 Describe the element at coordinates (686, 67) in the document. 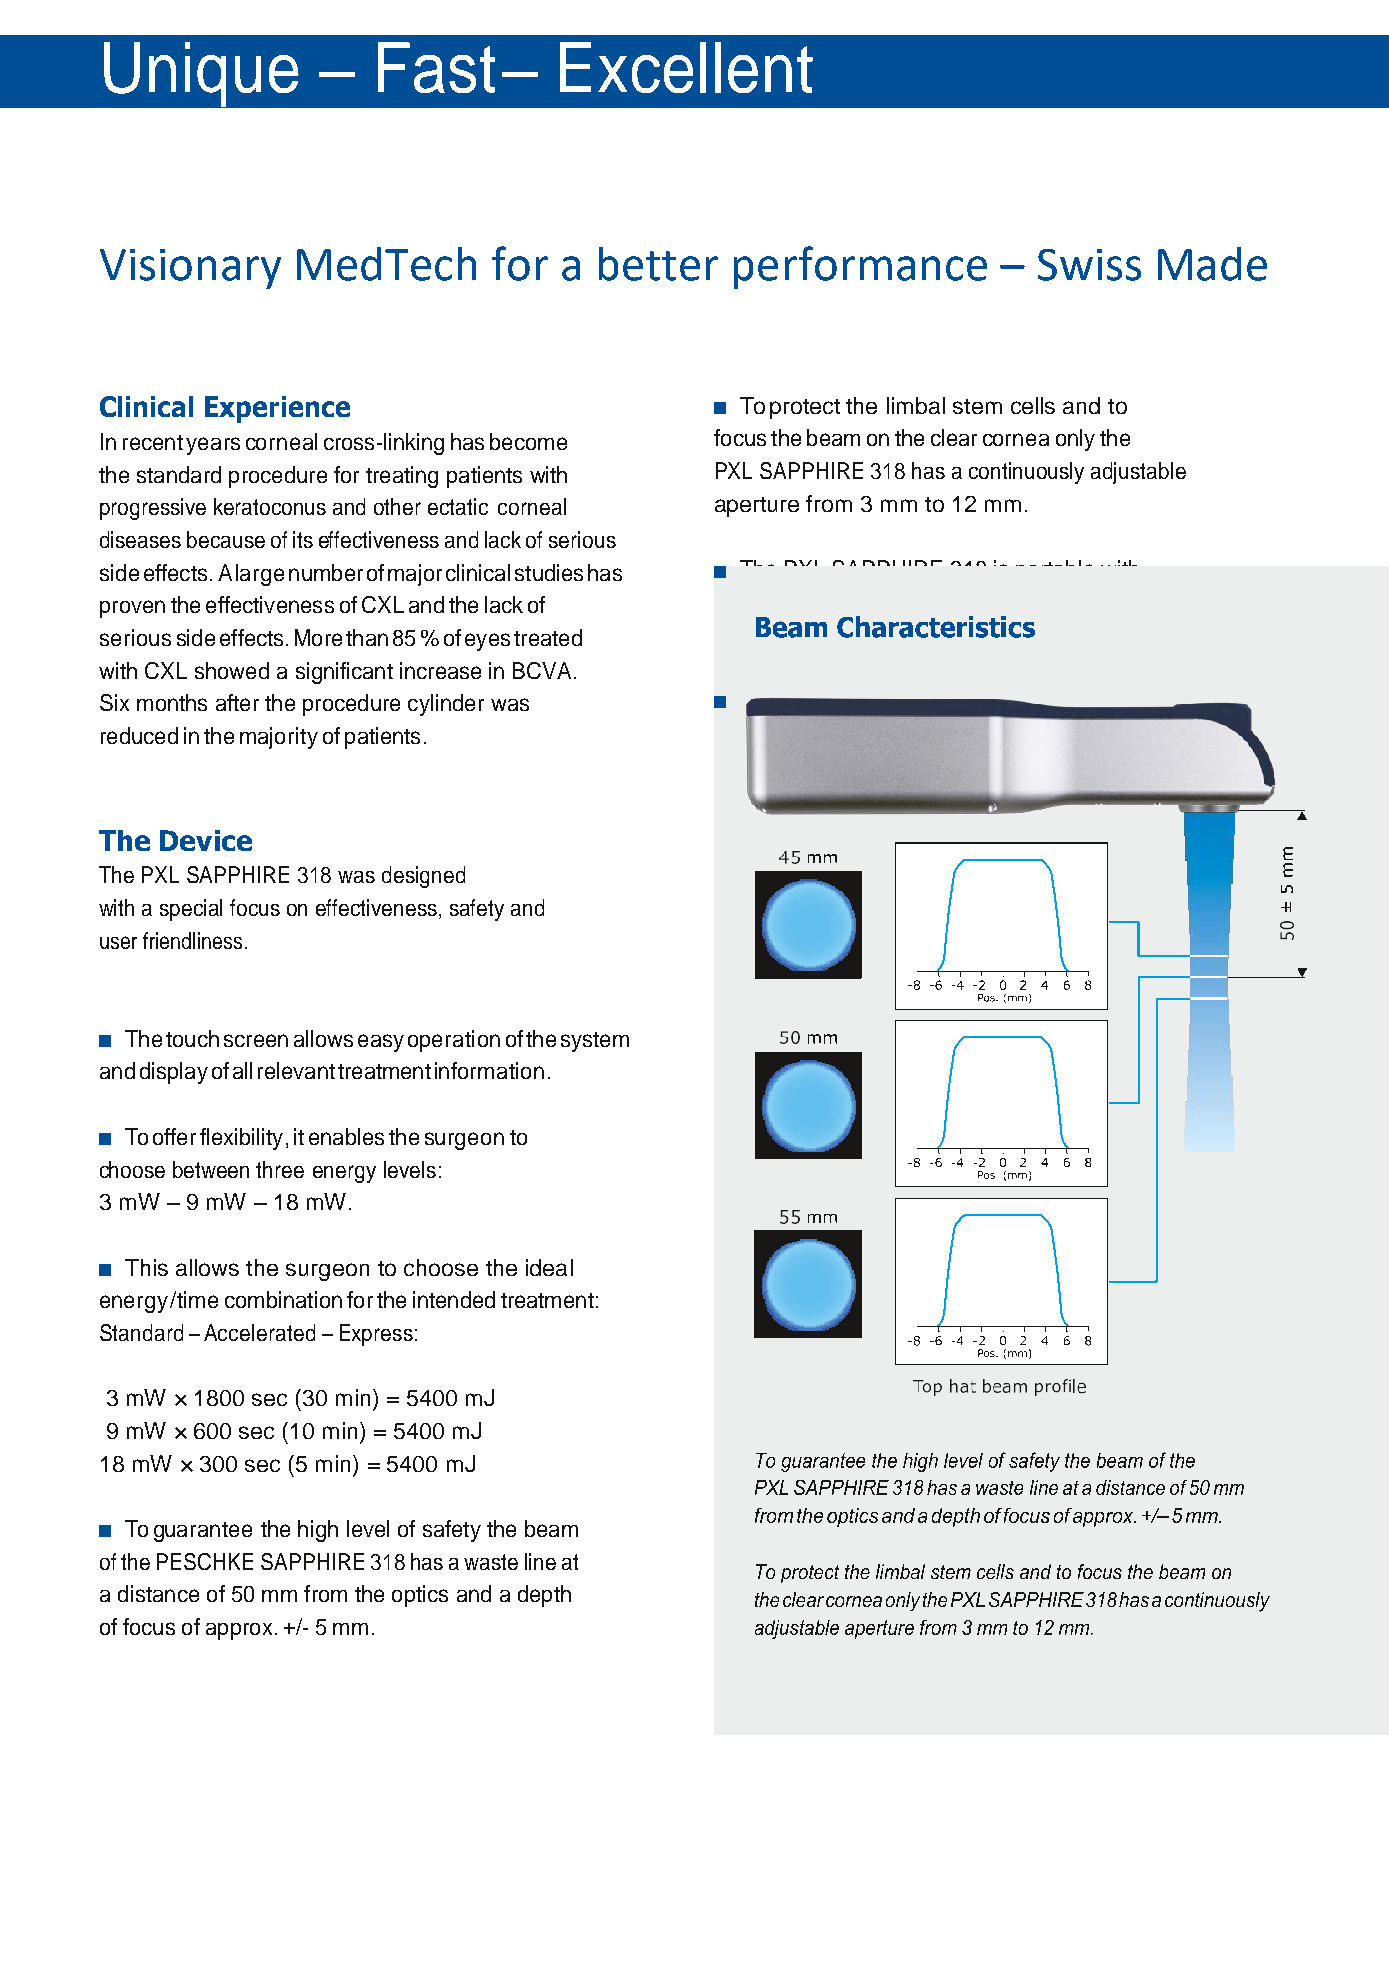

I see `Excellent` at that location.
